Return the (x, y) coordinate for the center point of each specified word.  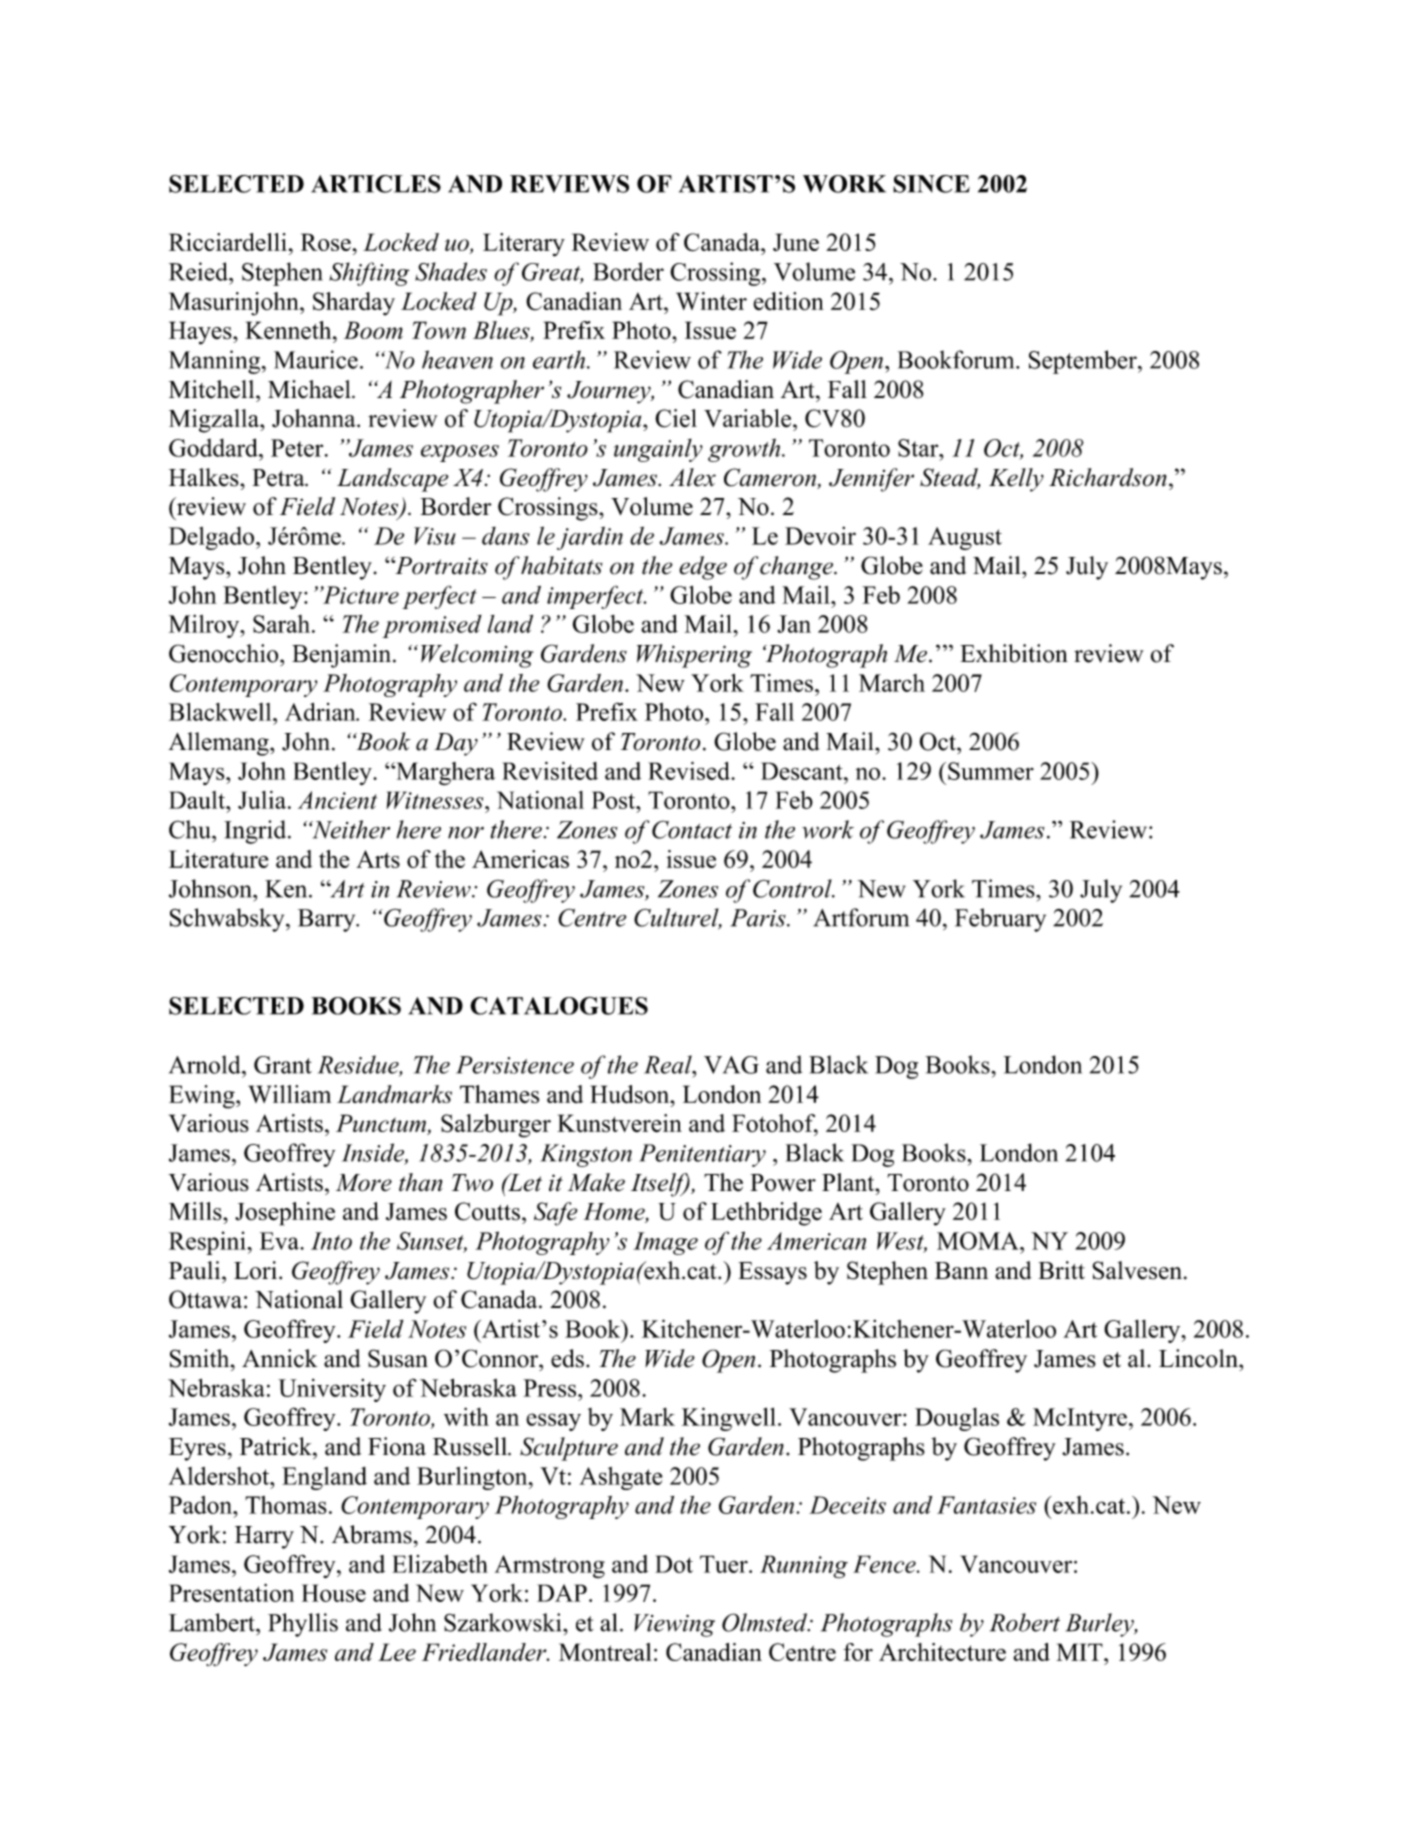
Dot (674, 1564)
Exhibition (1014, 653)
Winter (711, 301)
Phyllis (303, 1625)
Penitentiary (702, 1155)
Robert (1025, 1622)
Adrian (321, 712)
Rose (326, 242)
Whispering (694, 656)
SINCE (931, 184)
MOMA (979, 1241)
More (364, 1183)
